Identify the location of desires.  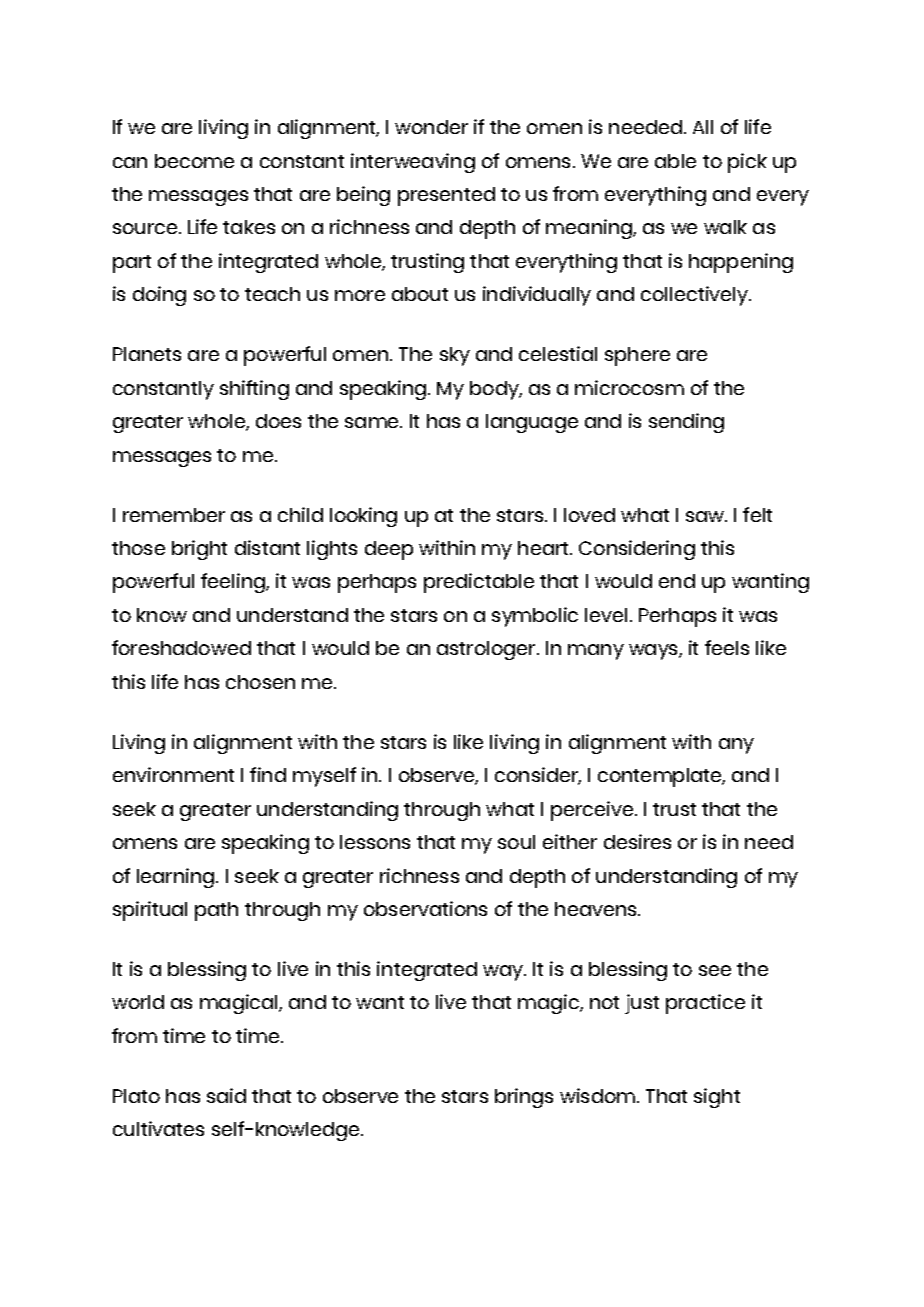
(637, 841).
